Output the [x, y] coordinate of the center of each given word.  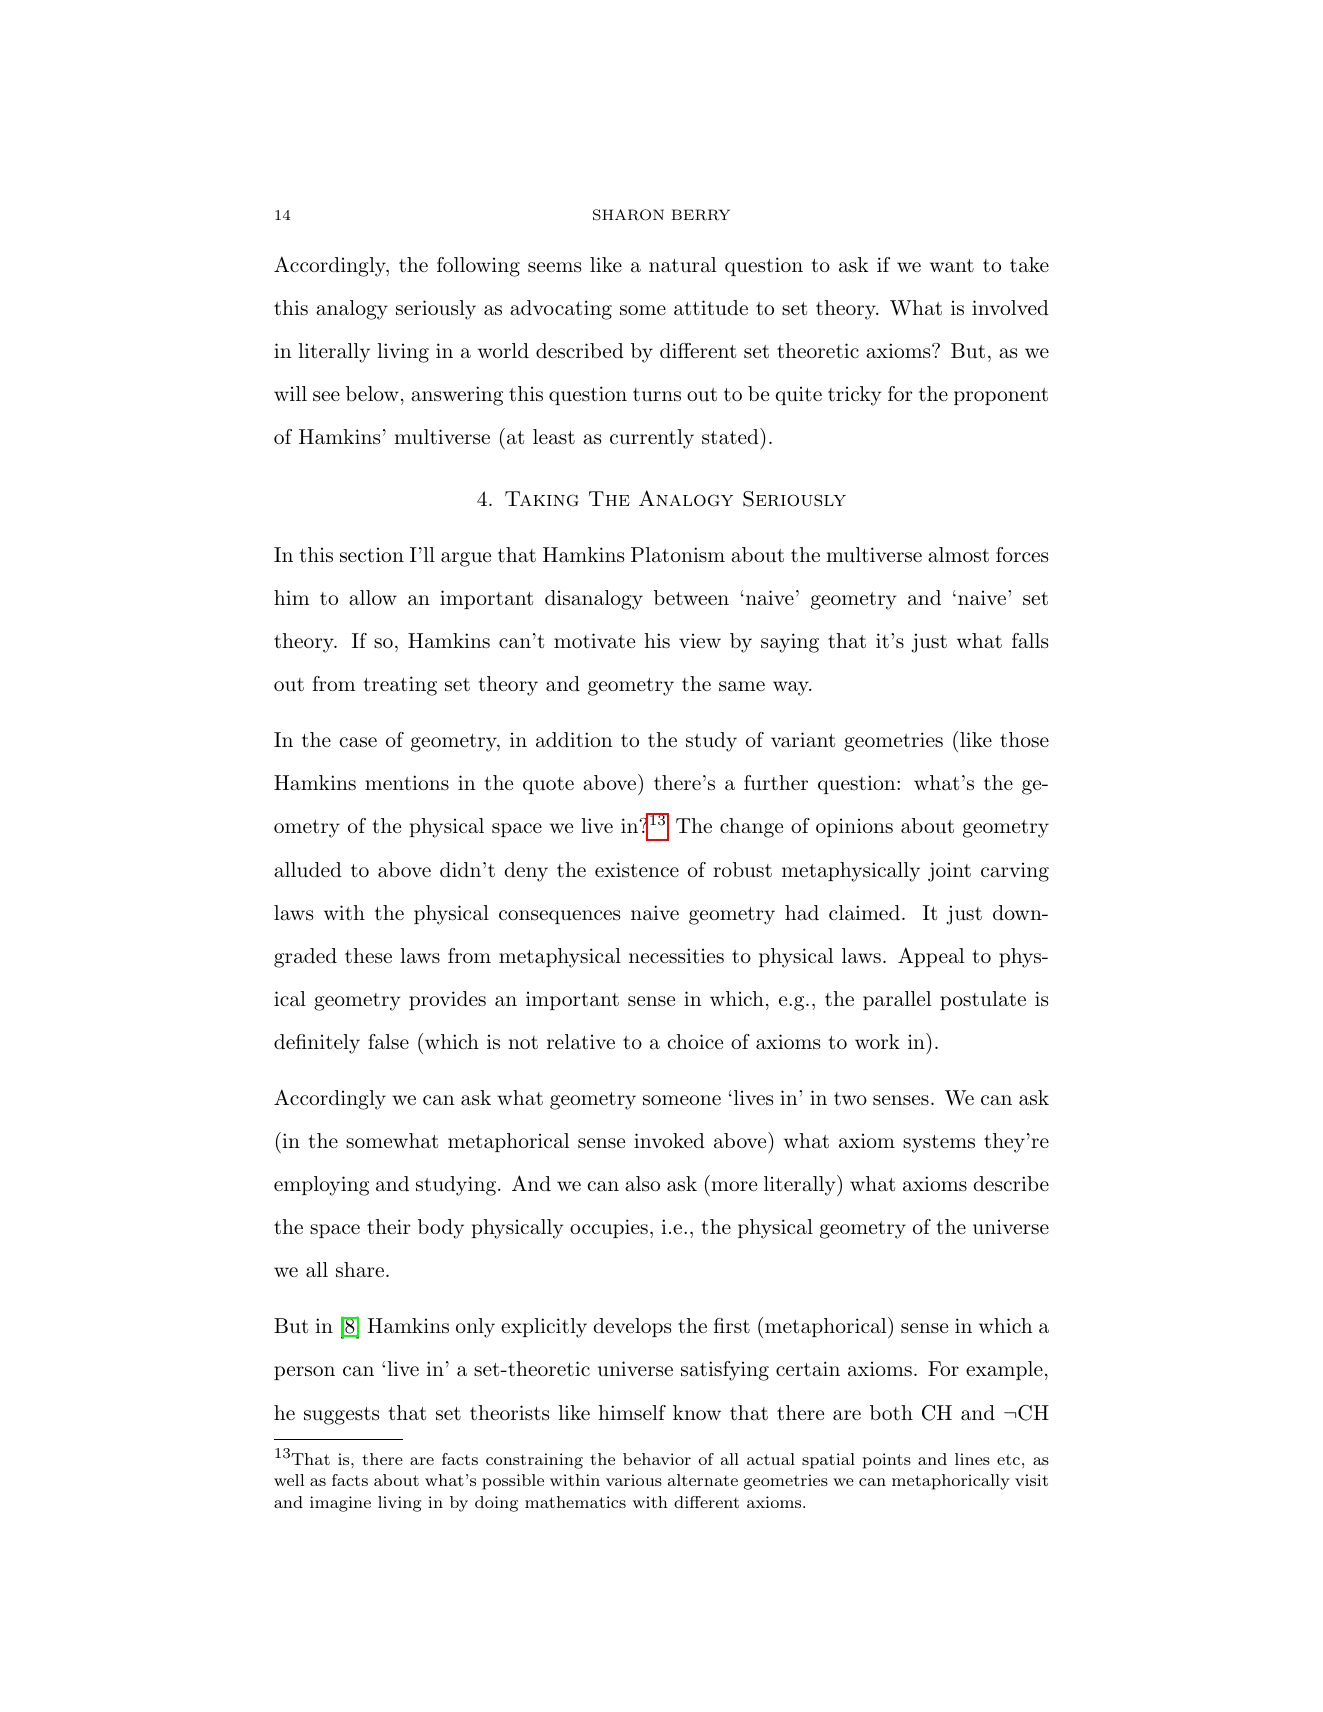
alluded [308, 870]
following [478, 267]
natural [682, 265]
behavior [657, 1459]
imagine [340, 1504]
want [952, 266]
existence [637, 870]
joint [949, 872]
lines [972, 1459]
